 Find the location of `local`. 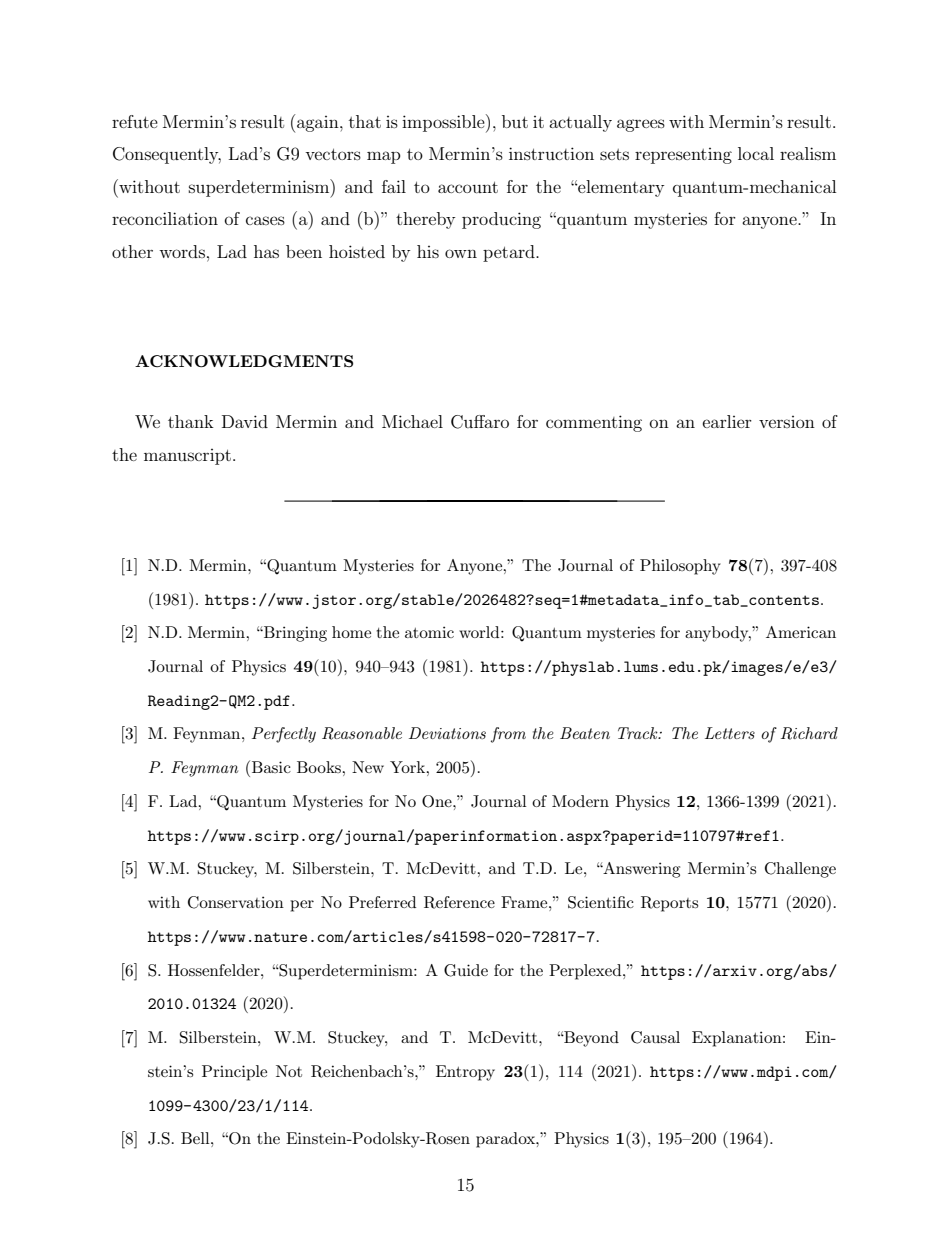

local is located at coordinates (756, 153).
